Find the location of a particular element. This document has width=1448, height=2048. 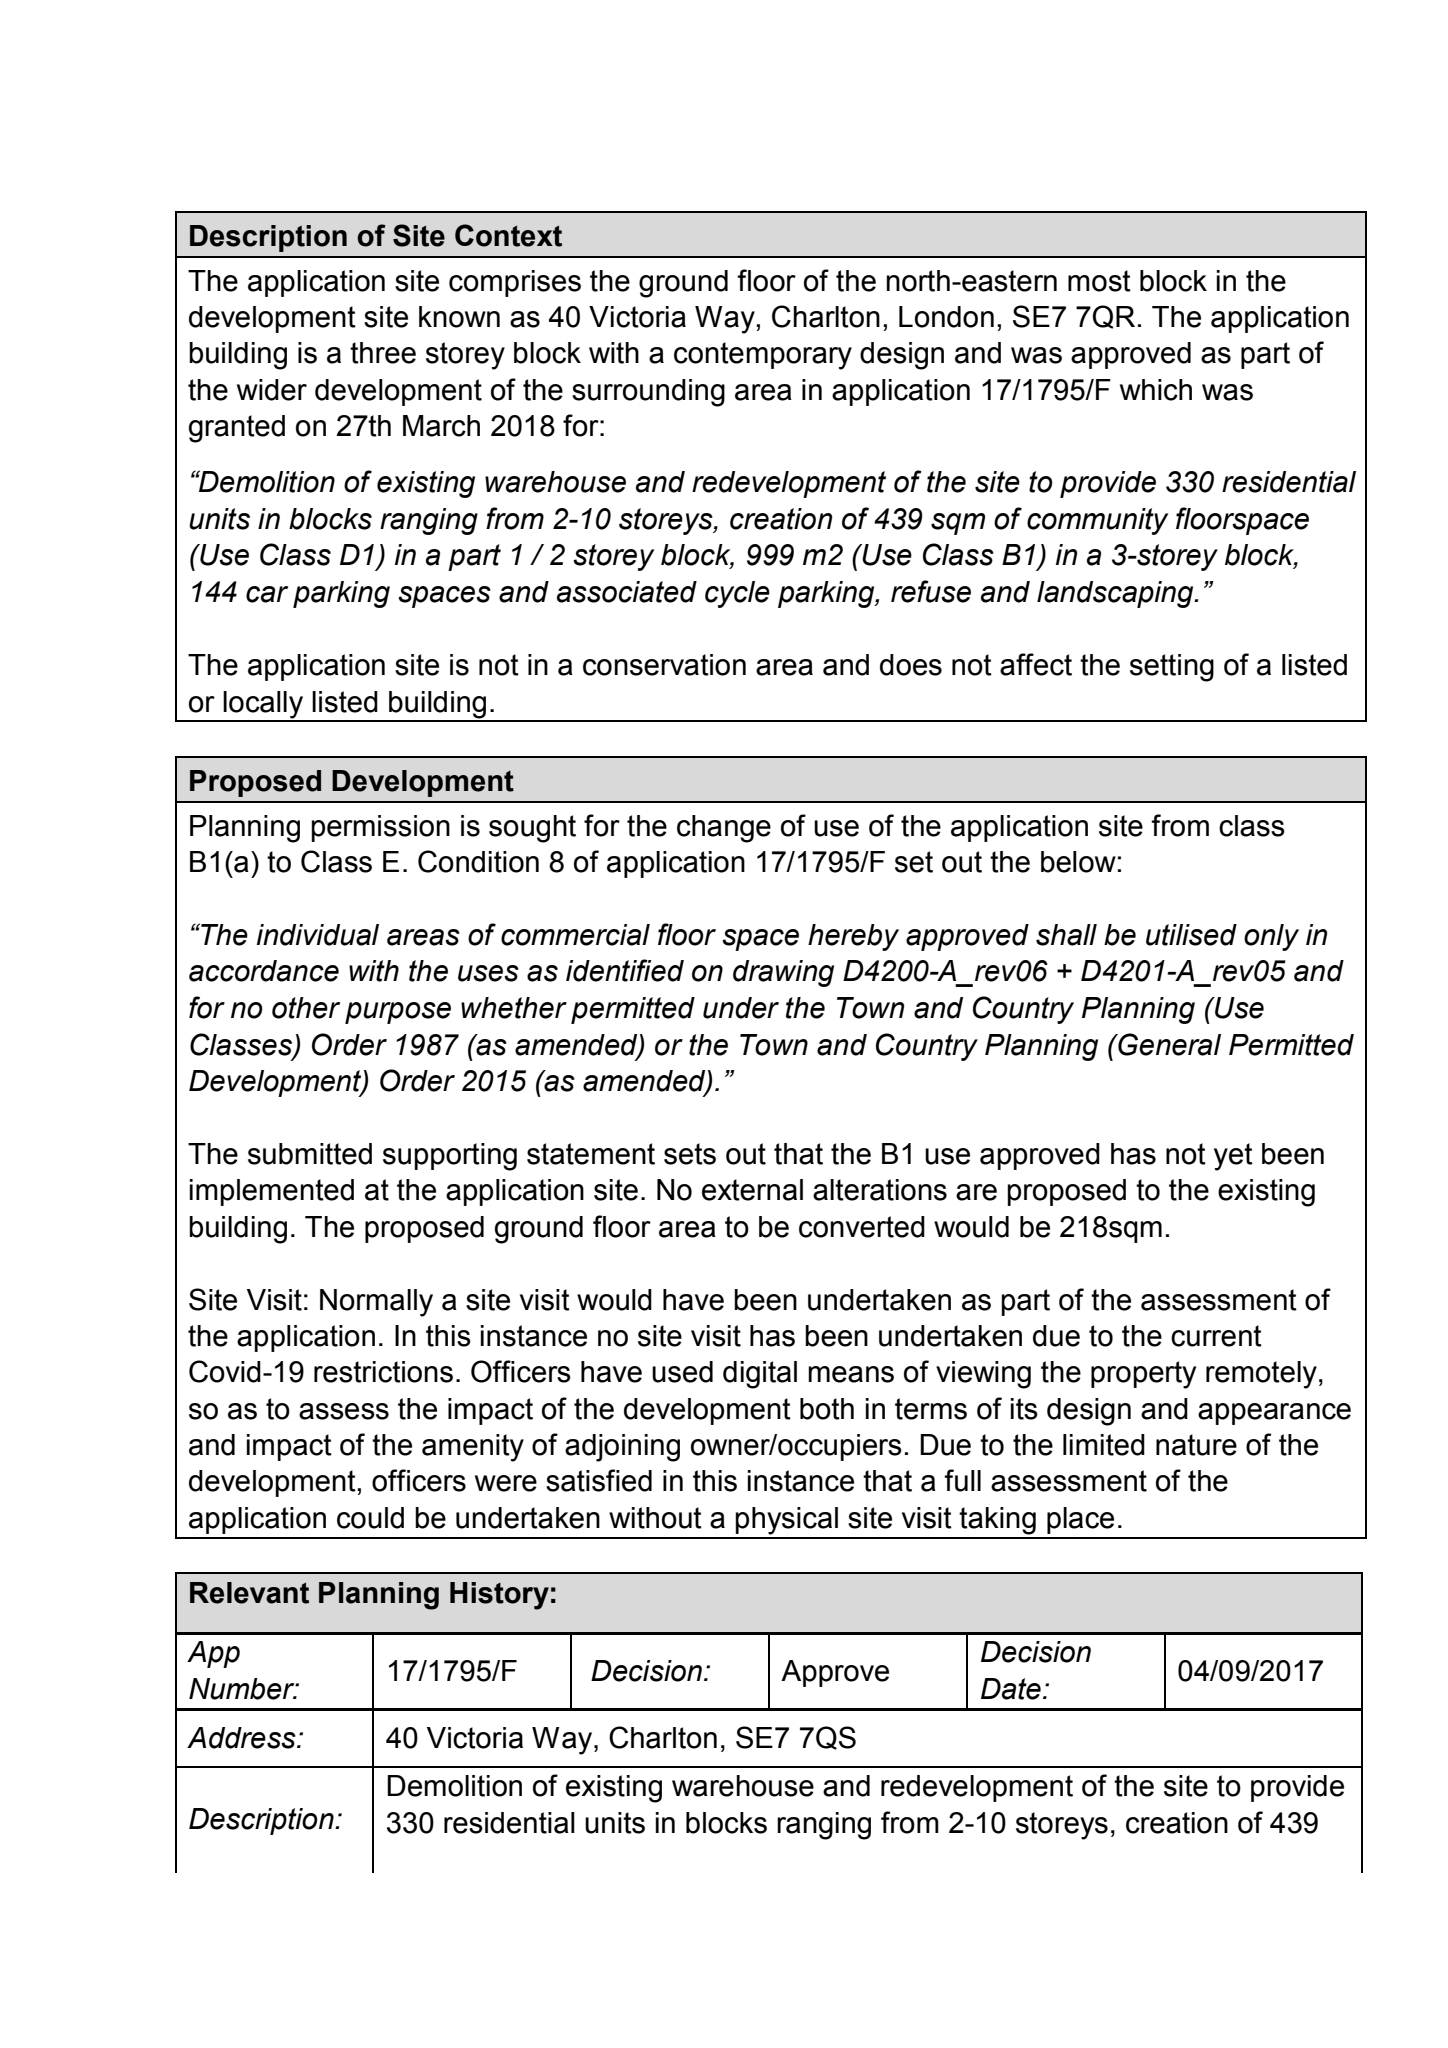

General is located at coordinates (1168, 1044).
